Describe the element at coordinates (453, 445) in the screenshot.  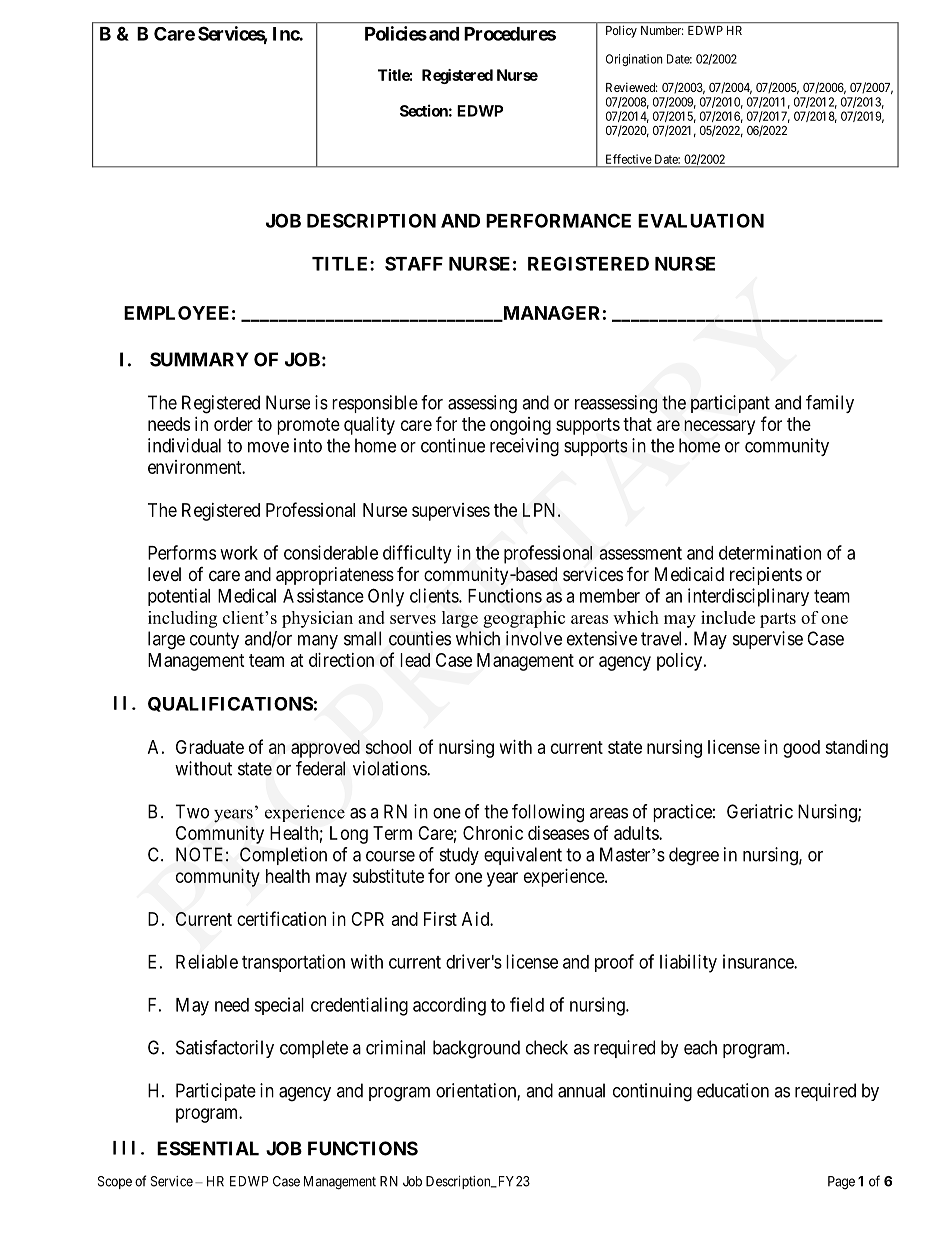
I see `continue` at that location.
